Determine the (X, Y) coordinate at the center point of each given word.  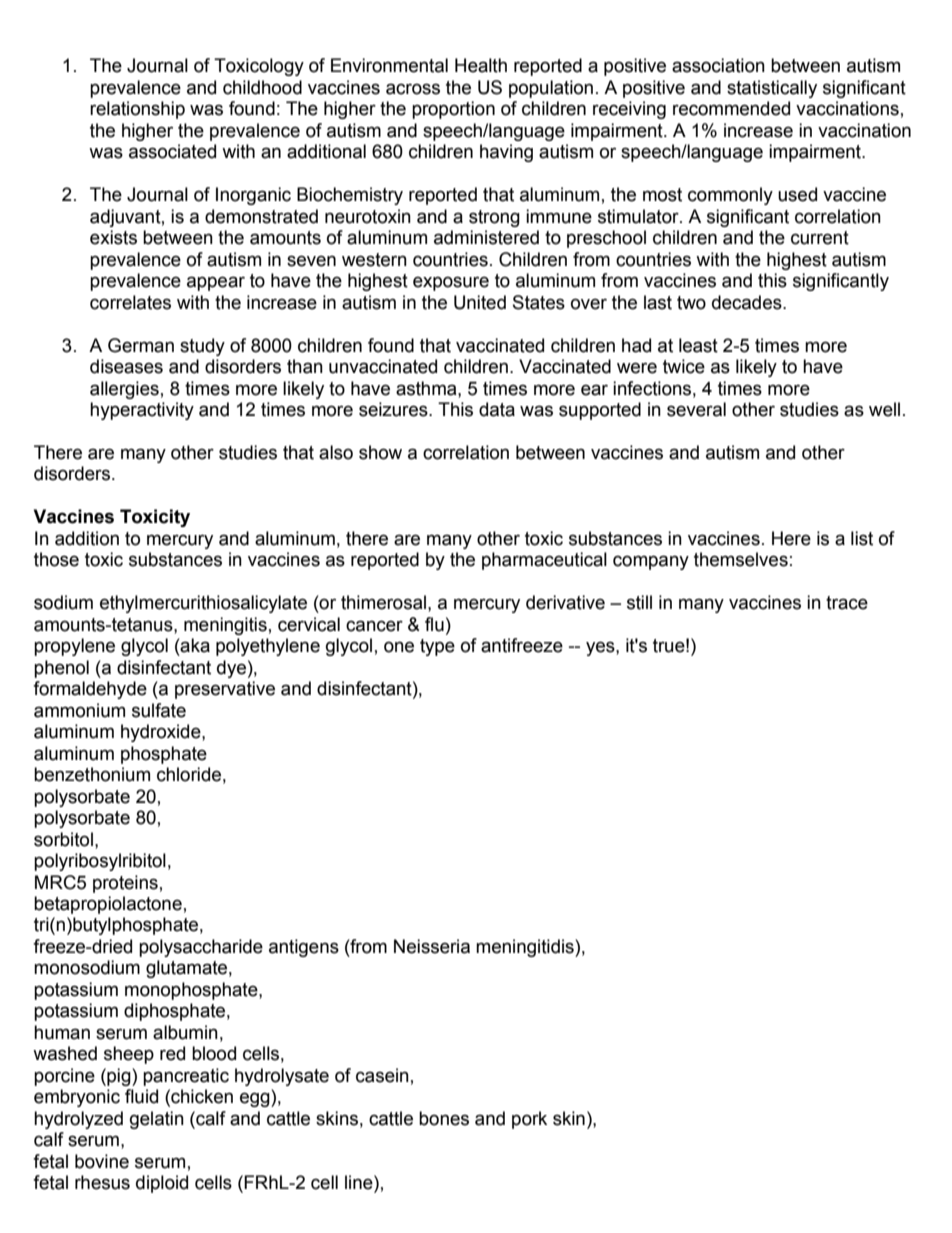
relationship (137, 110)
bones (444, 1118)
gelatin (157, 1120)
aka (194, 645)
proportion (453, 110)
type (437, 647)
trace (847, 603)
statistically (772, 89)
